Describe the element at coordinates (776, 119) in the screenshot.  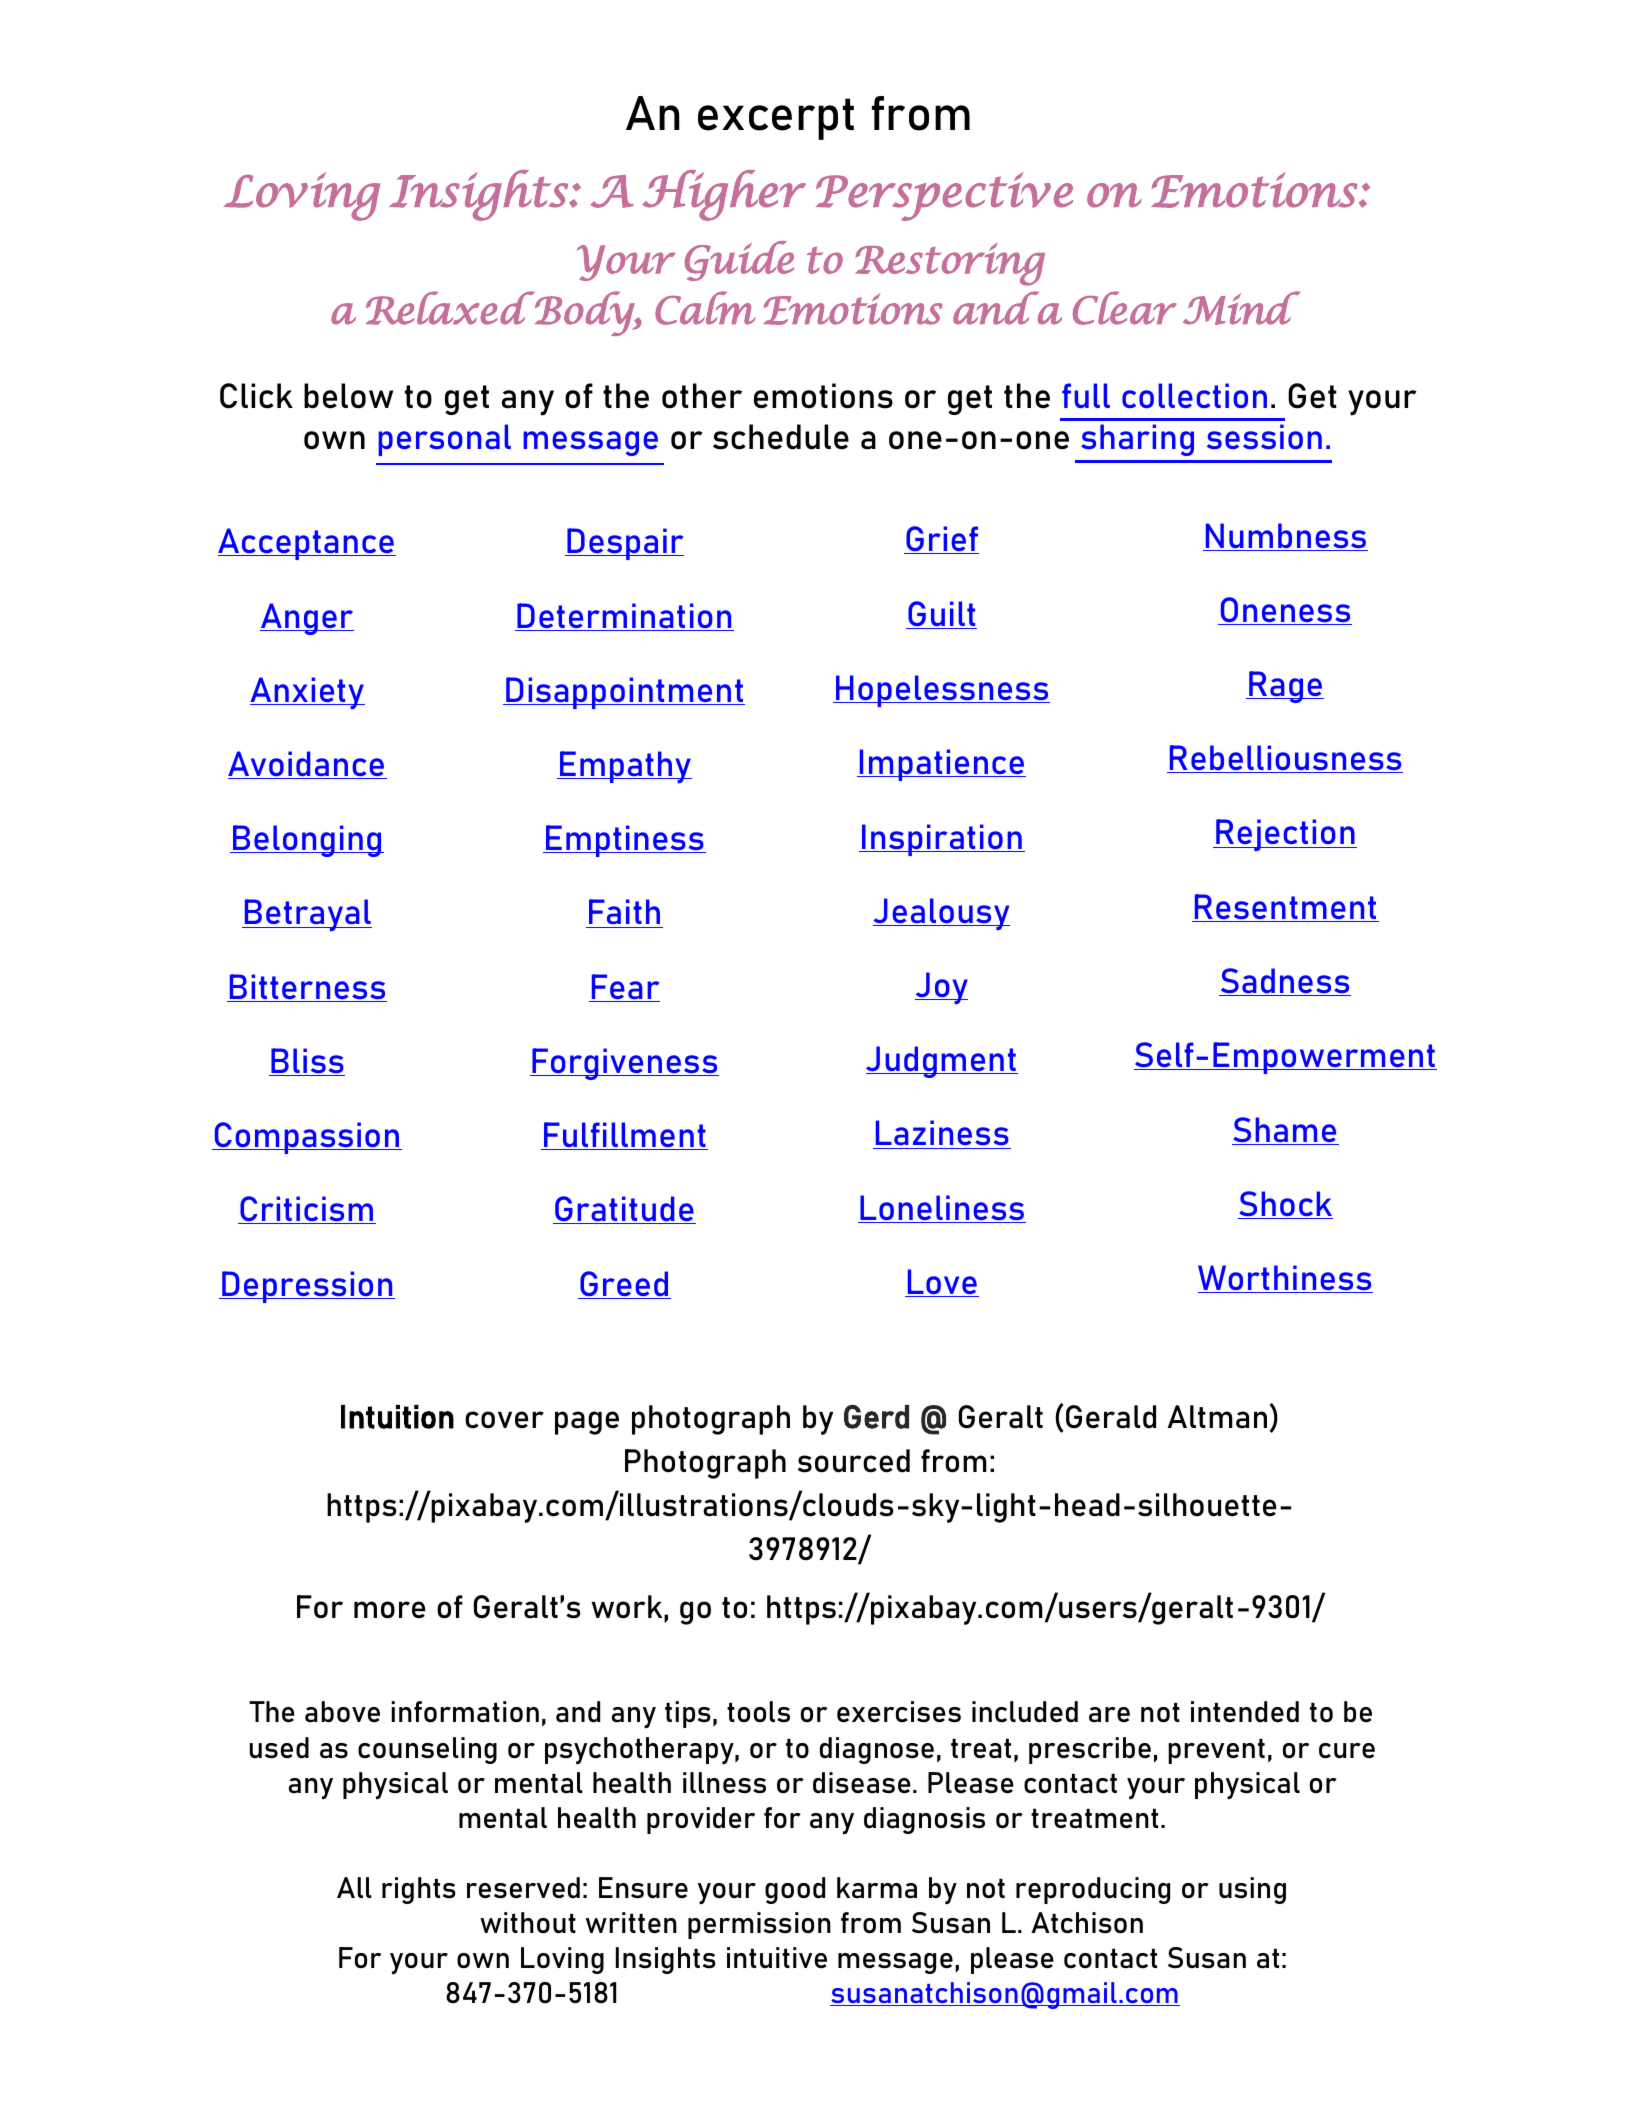
I see `excerpt` at that location.
